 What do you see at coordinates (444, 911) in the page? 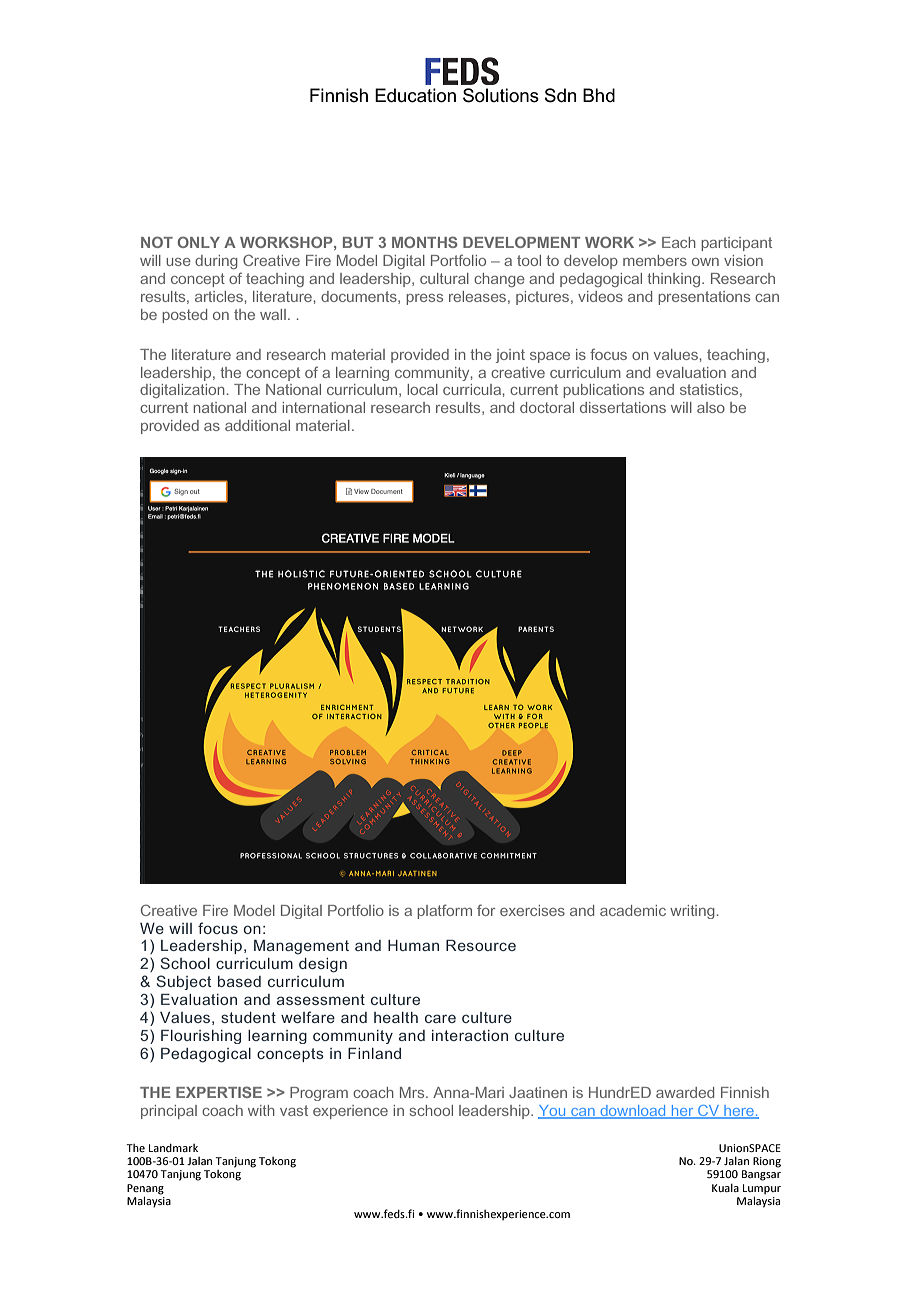
I see `platform` at bounding box center [444, 911].
